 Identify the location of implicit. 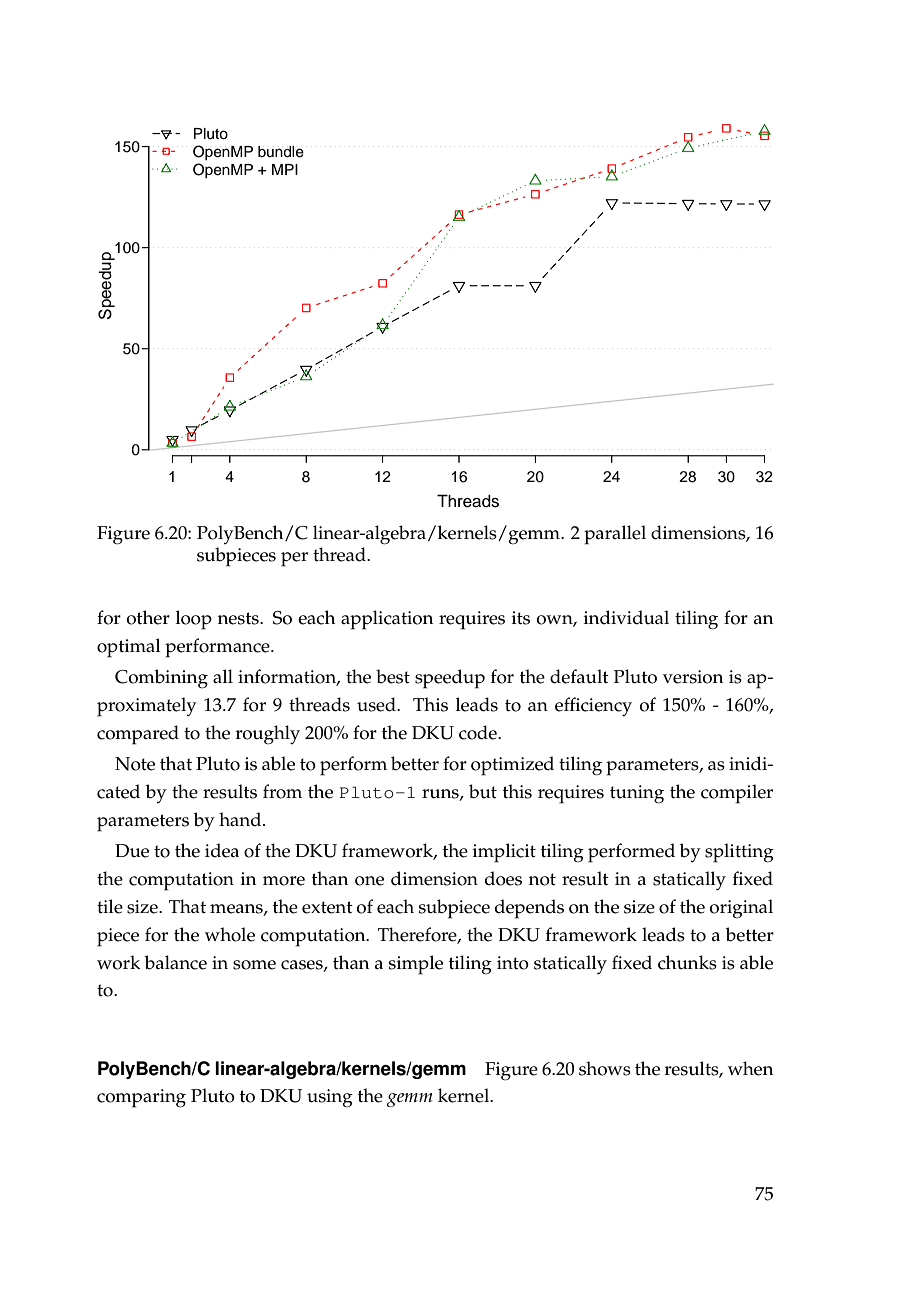
(504, 853).
